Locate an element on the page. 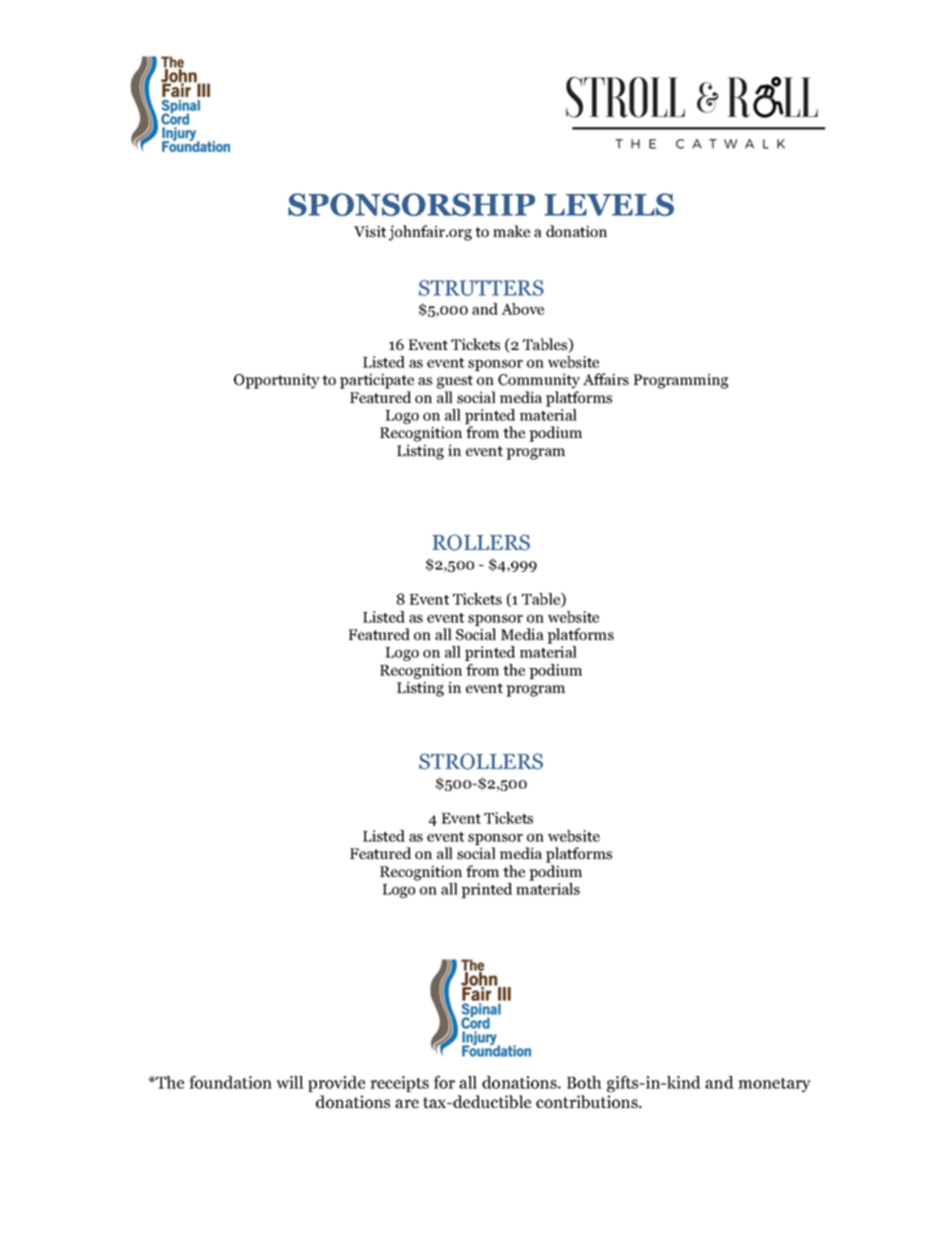 This document has width=952, height=1233. provide is located at coordinates (336, 1084).
